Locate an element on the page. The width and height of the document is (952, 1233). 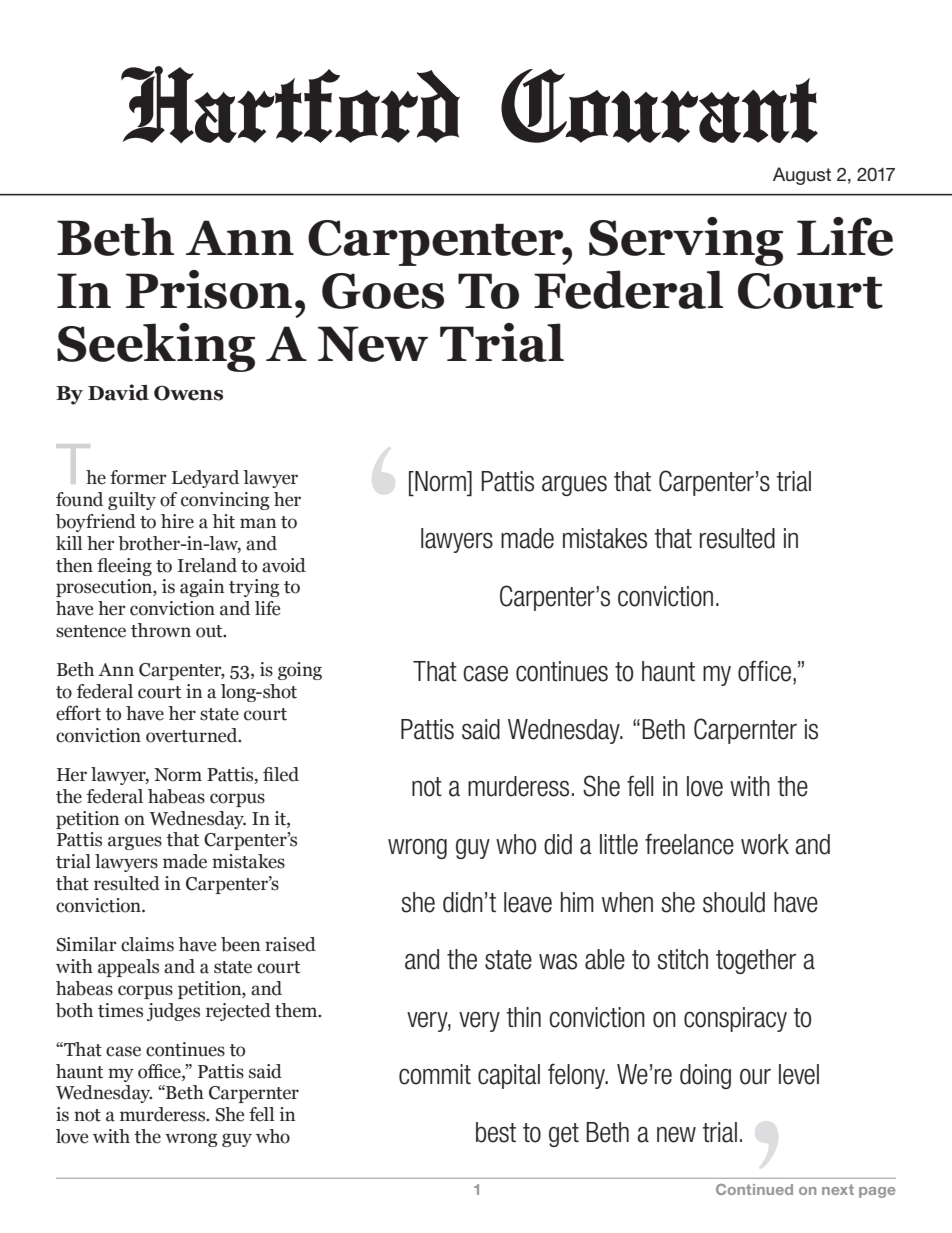
best is located at coordinates (496, 1132).
